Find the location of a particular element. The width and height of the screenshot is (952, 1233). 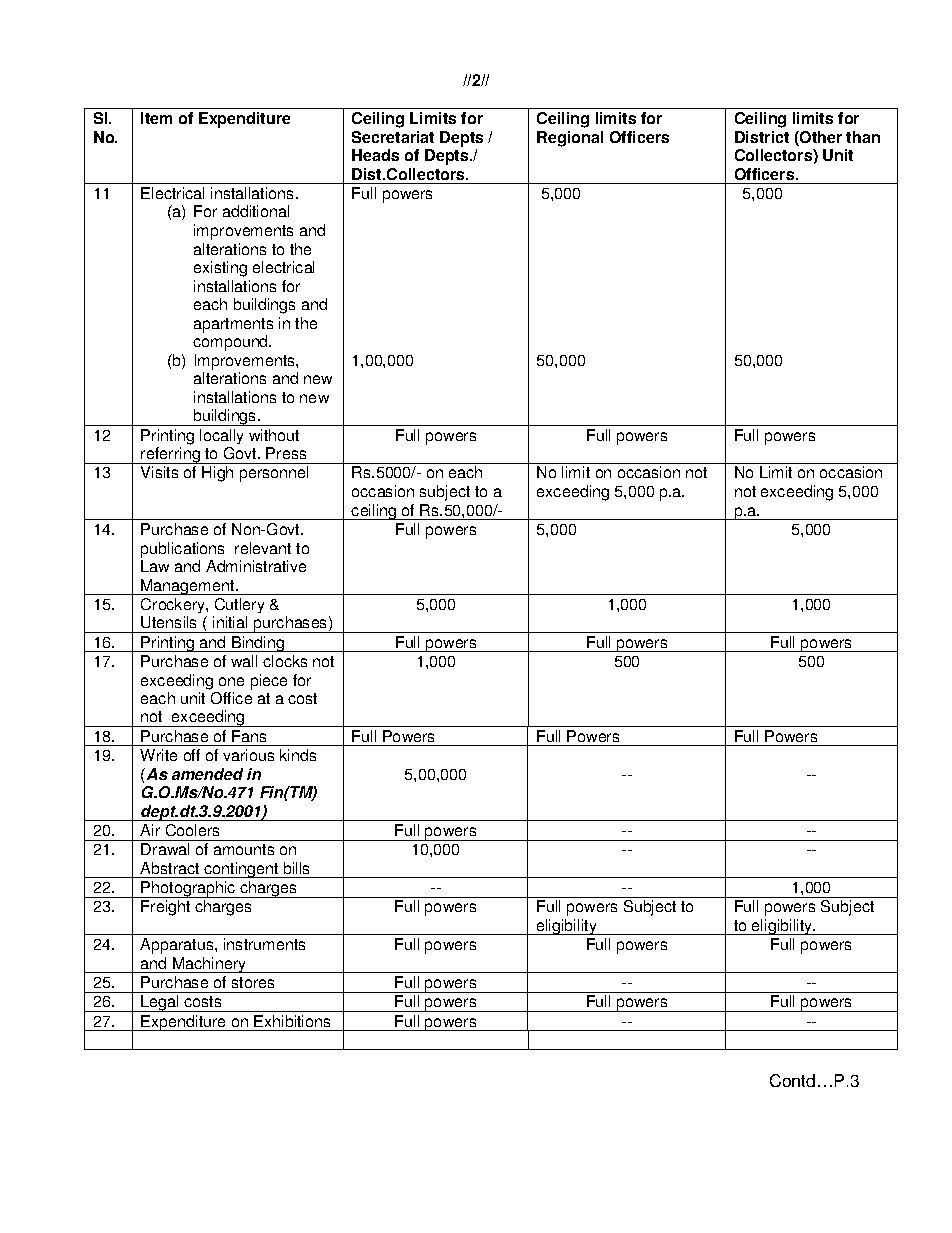

personnel is located at coordinates (274, 474).
